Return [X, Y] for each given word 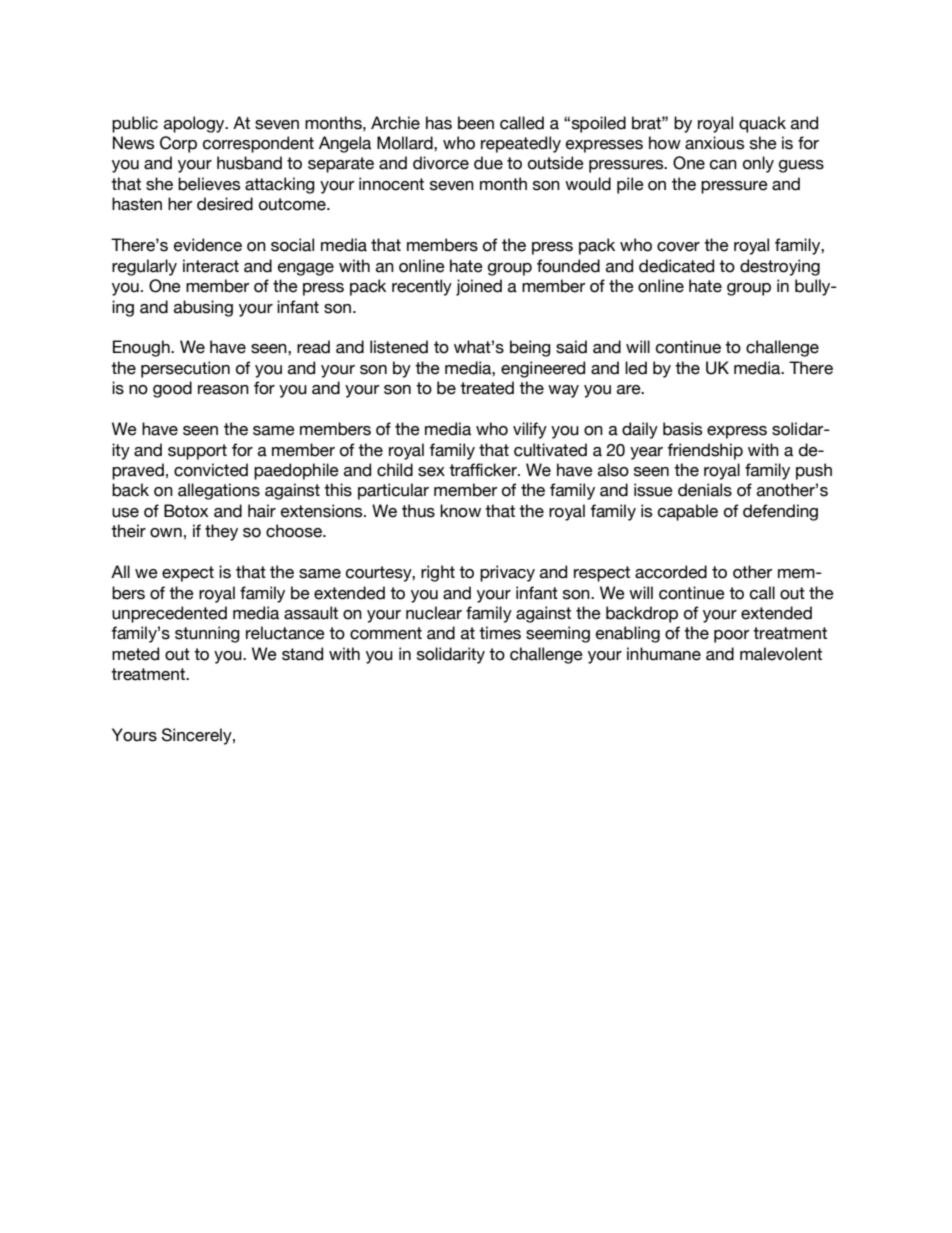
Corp [178, 144]
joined [479, 287]
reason [223, 390]
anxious [714, 143]
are [630, 390]
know [460, 511]
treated [487, 388]
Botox [186, 511]
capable [688, 512]
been [476, 123]
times [500, 633]
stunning [207, 634]
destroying [780, 267]
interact [211, 266]
